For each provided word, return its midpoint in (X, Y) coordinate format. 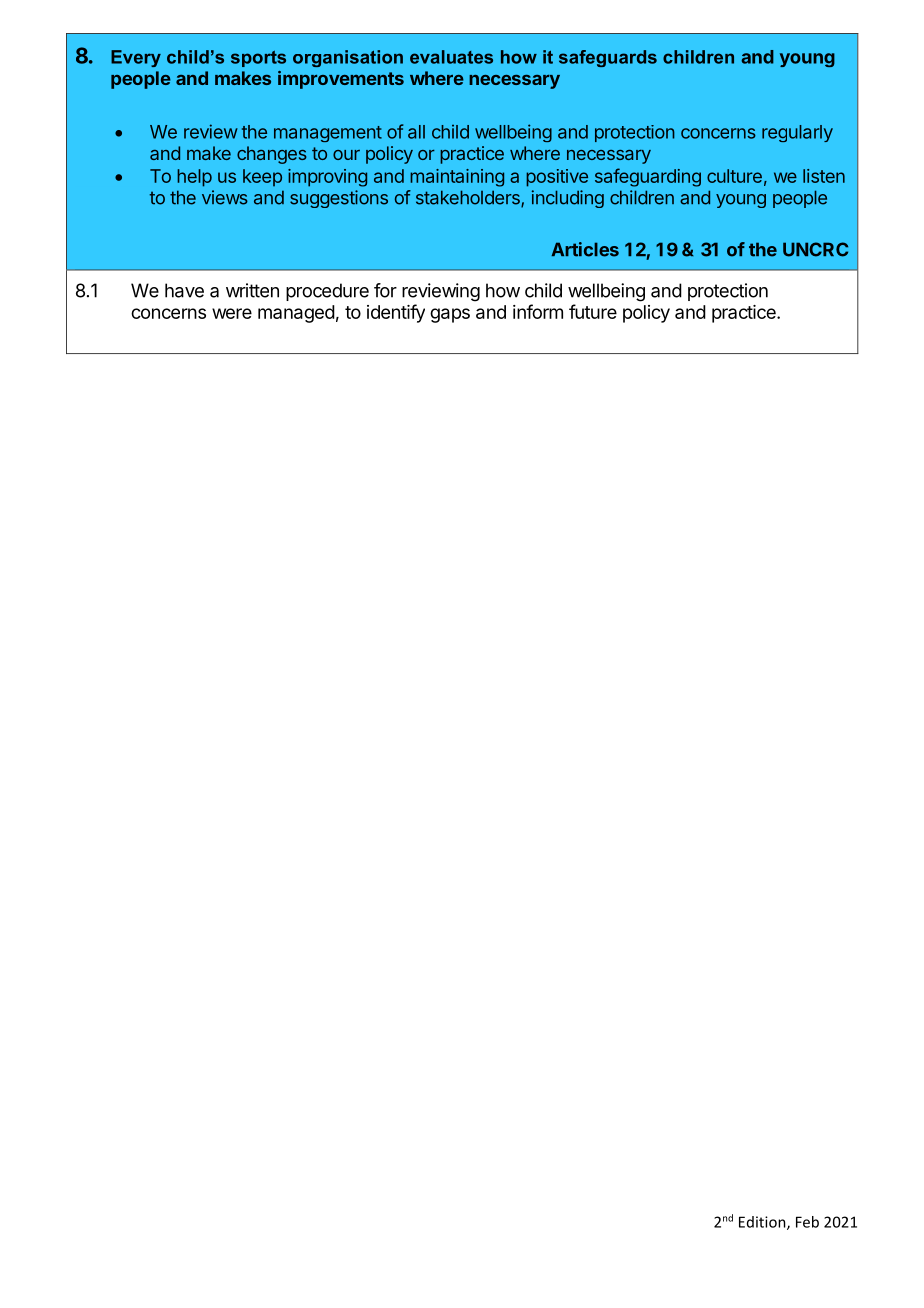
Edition (763, 1223)
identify (396, 313)
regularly (797, 133)
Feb (807, 1222)
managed (296, 314)
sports (258, 59)
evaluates (451, 57)
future (593, 311)
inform (538, 311)
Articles (585, 249)
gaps (450, 315)
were (232, 313)
